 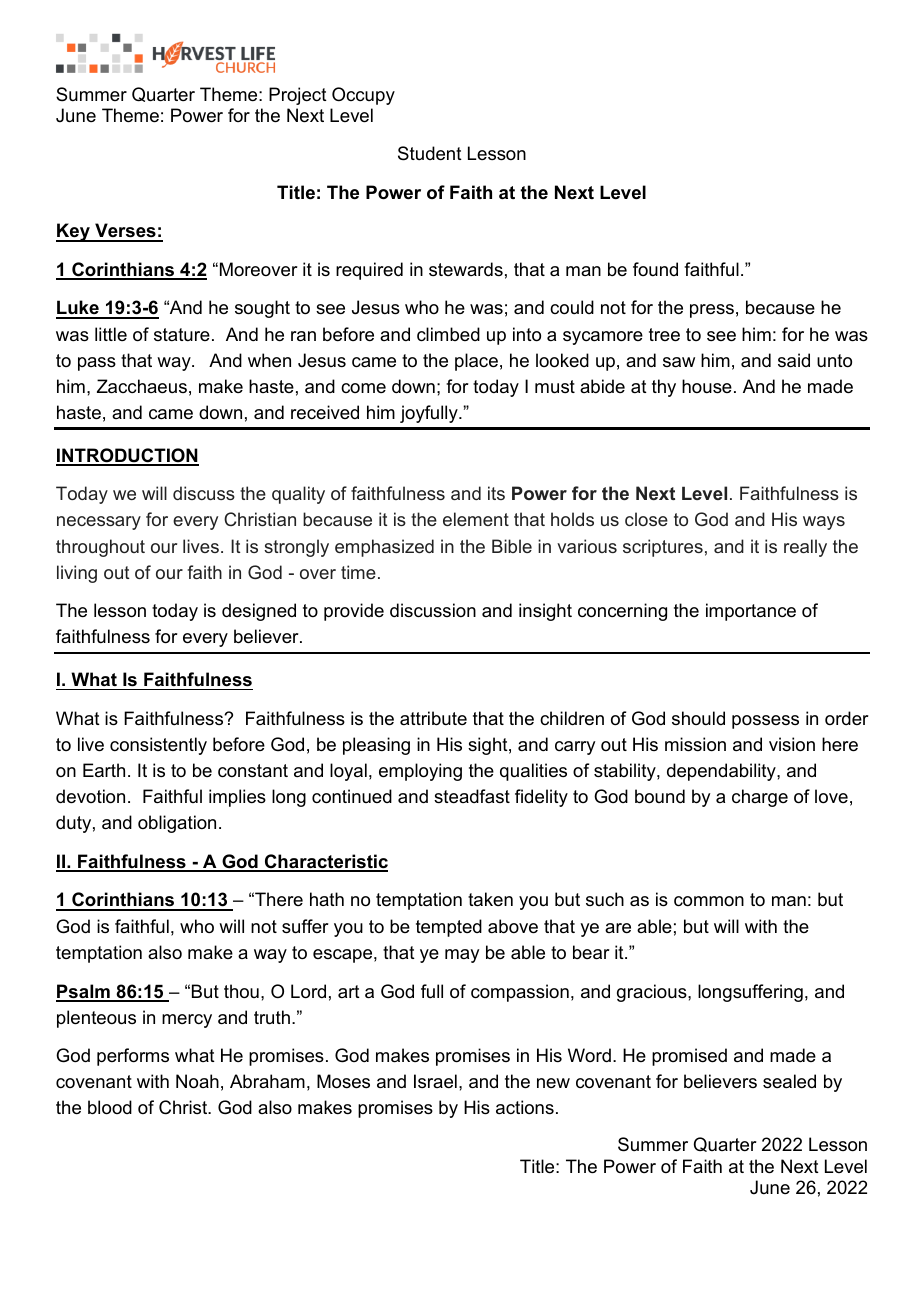 I want to click on designed, so click(x=259, y=612).
